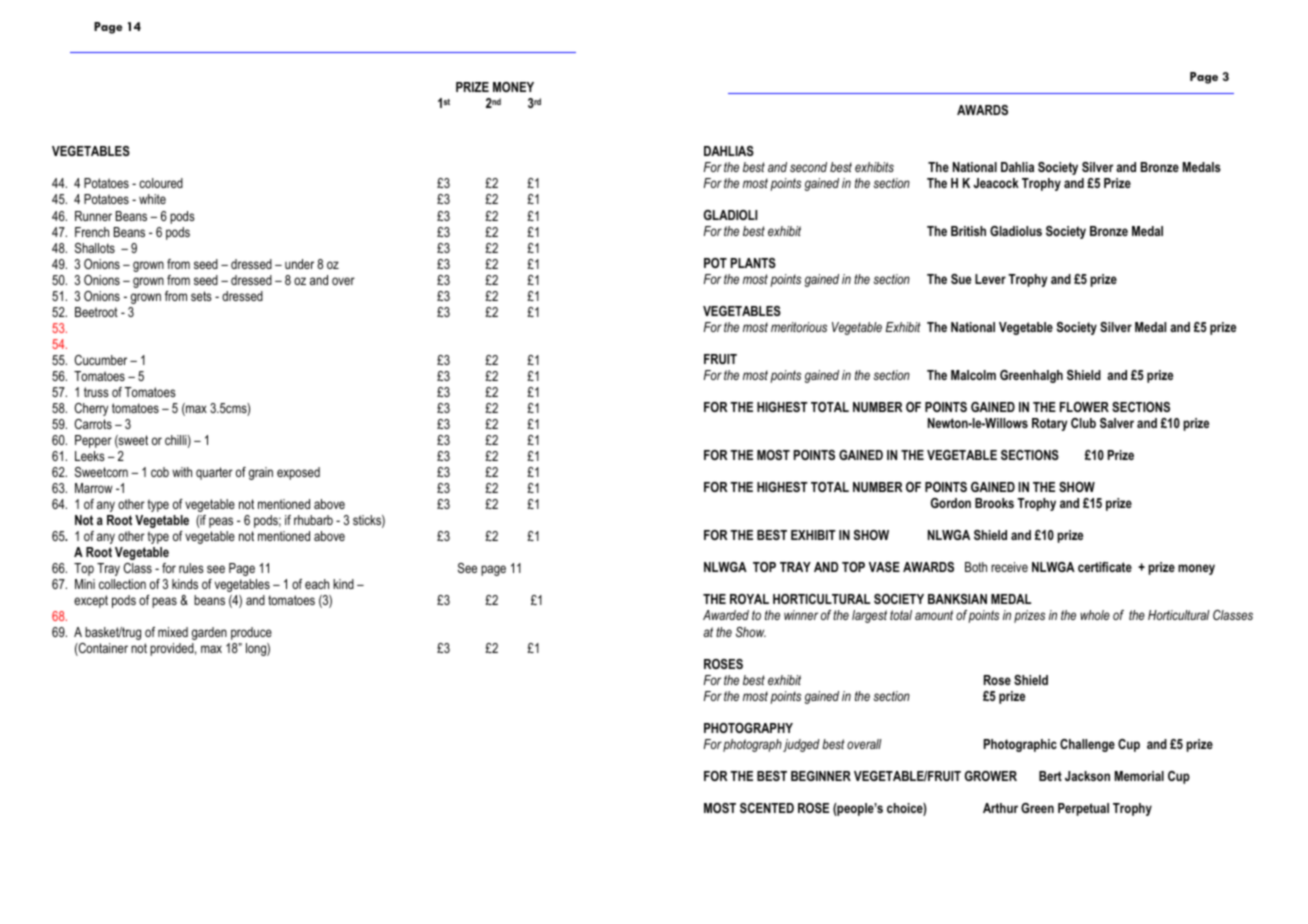 The image size is (1308, 924). What do you see at coordinates (1016, 231) in the page?
I see `Gladiolus` at bounding box center [1016, 231].
